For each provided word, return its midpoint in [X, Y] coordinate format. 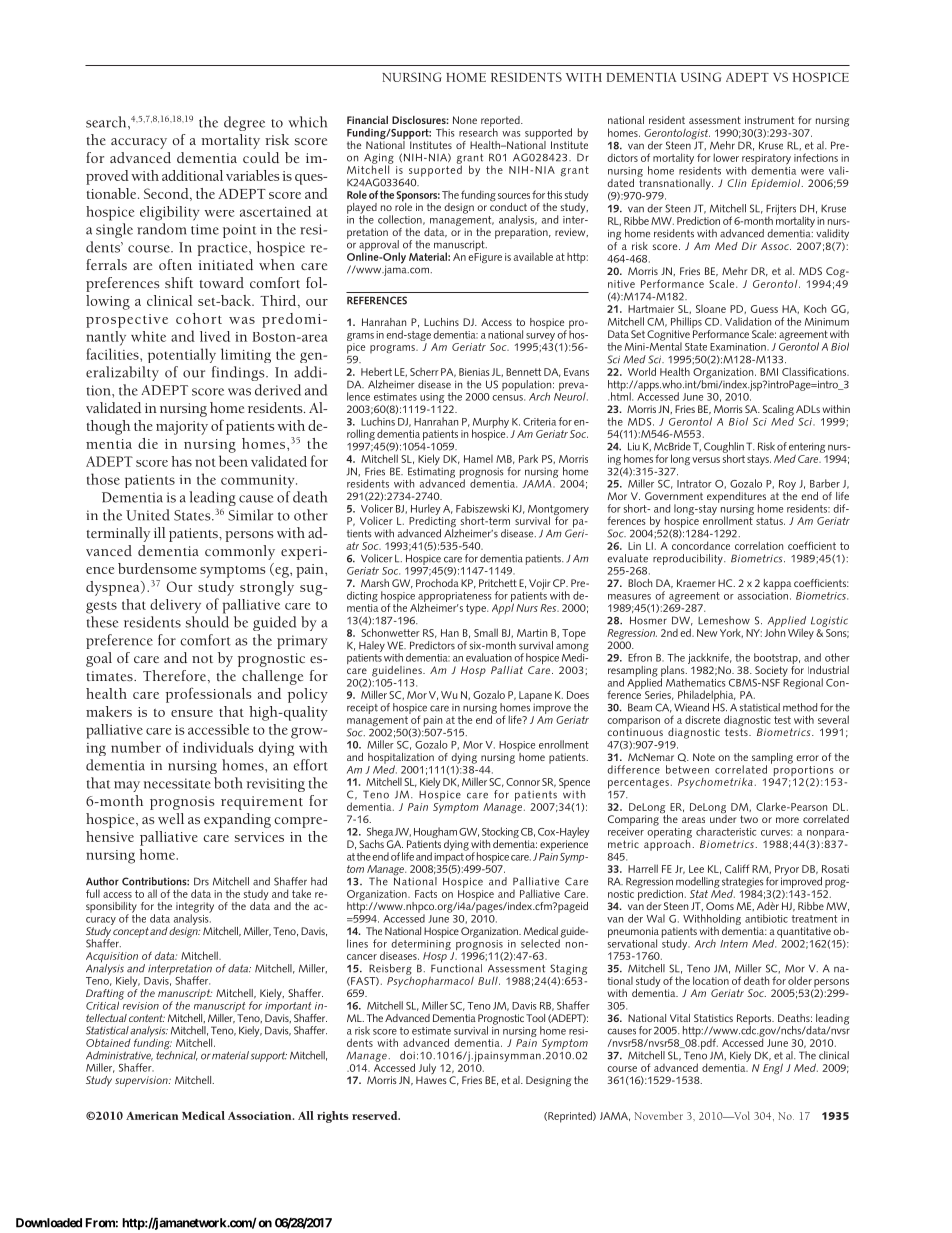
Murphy [490, 424]
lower [726, 157]
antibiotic [766, 918]
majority [182, 428]
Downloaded [49, 1223]
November [659, 1115]
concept [131, 932]
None [465, 120]
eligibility [169, 213]
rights [333, 1117]
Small [486, 632]
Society [771, 671]
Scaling [778, 411]
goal [99, 659]
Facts [426, 894]
